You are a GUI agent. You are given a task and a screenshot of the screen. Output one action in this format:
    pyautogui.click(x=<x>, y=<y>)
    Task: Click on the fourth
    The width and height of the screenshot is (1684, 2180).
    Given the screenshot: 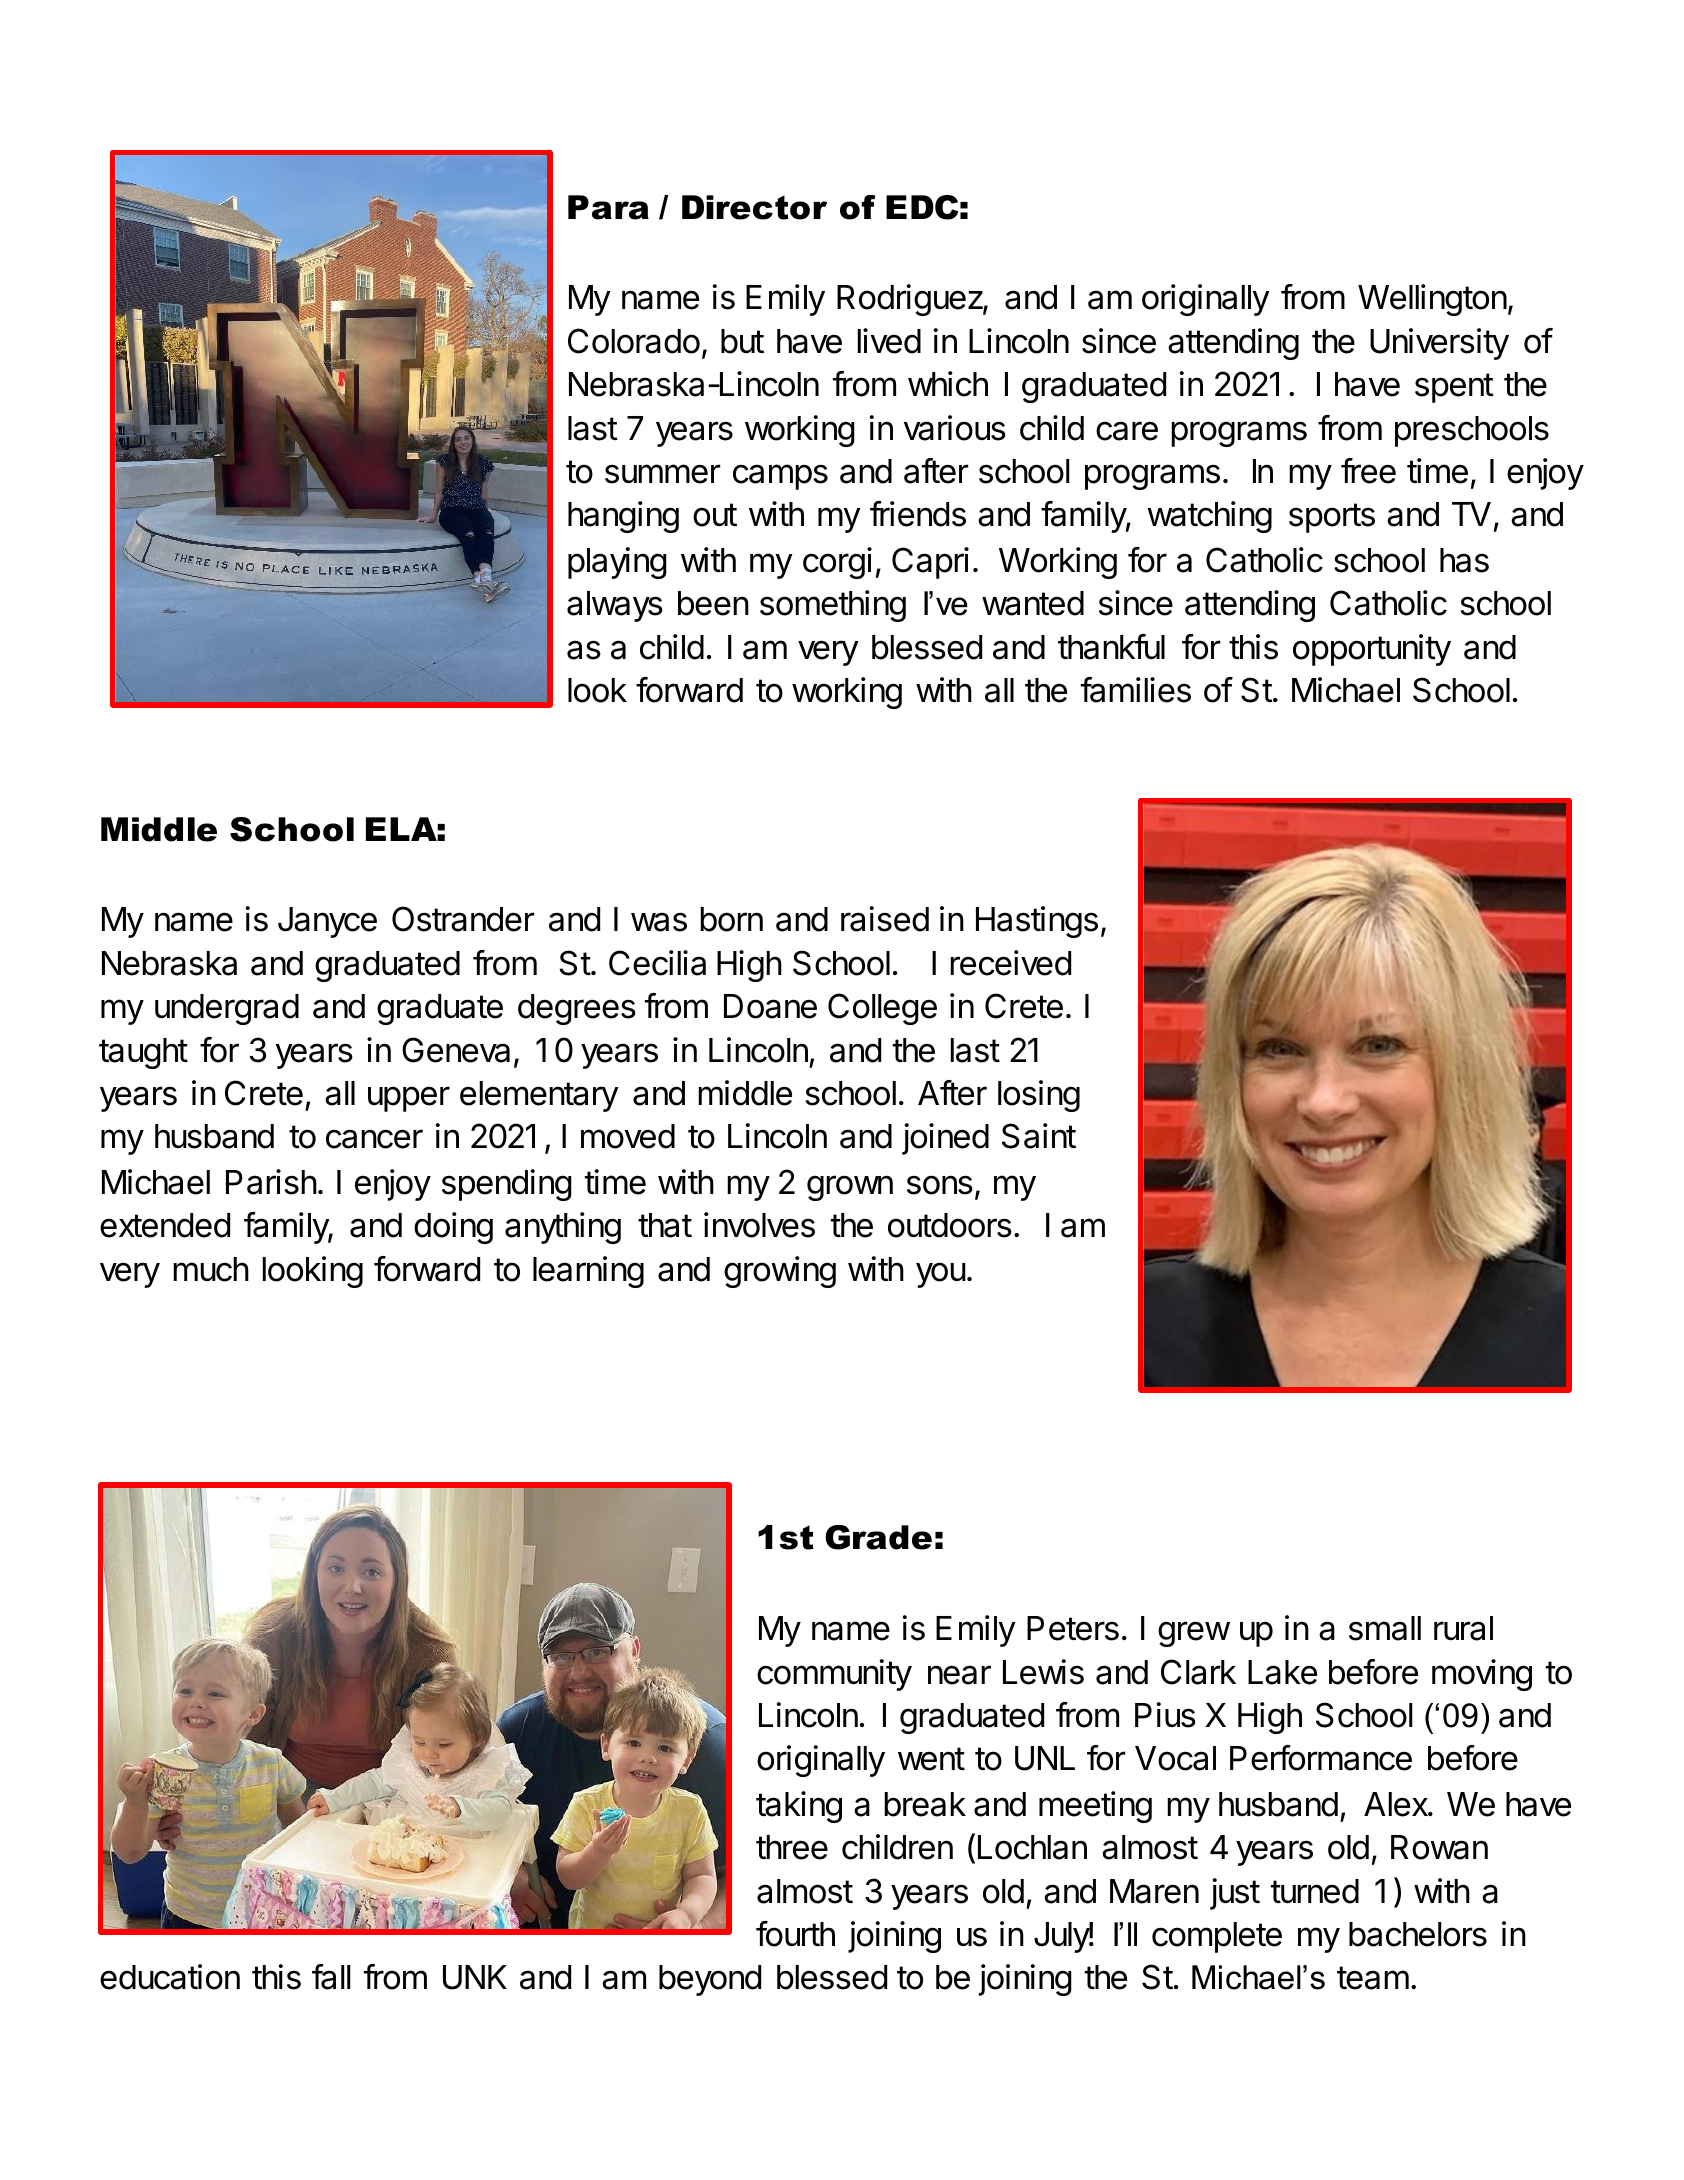 What is the action you would take?
    pyautogui.click(x=795, y=1934)
